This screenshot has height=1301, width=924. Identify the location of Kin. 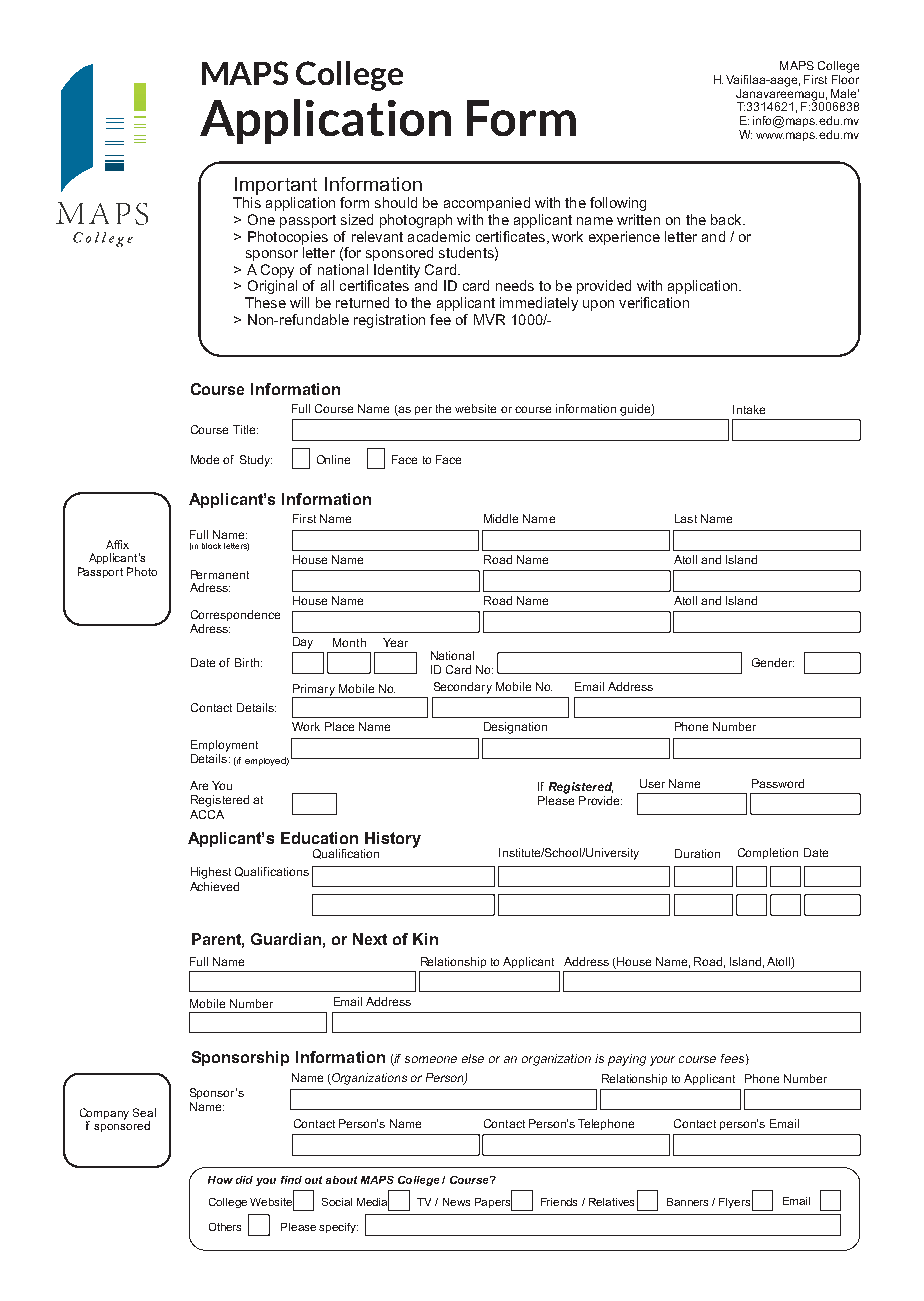
(425, 939).
